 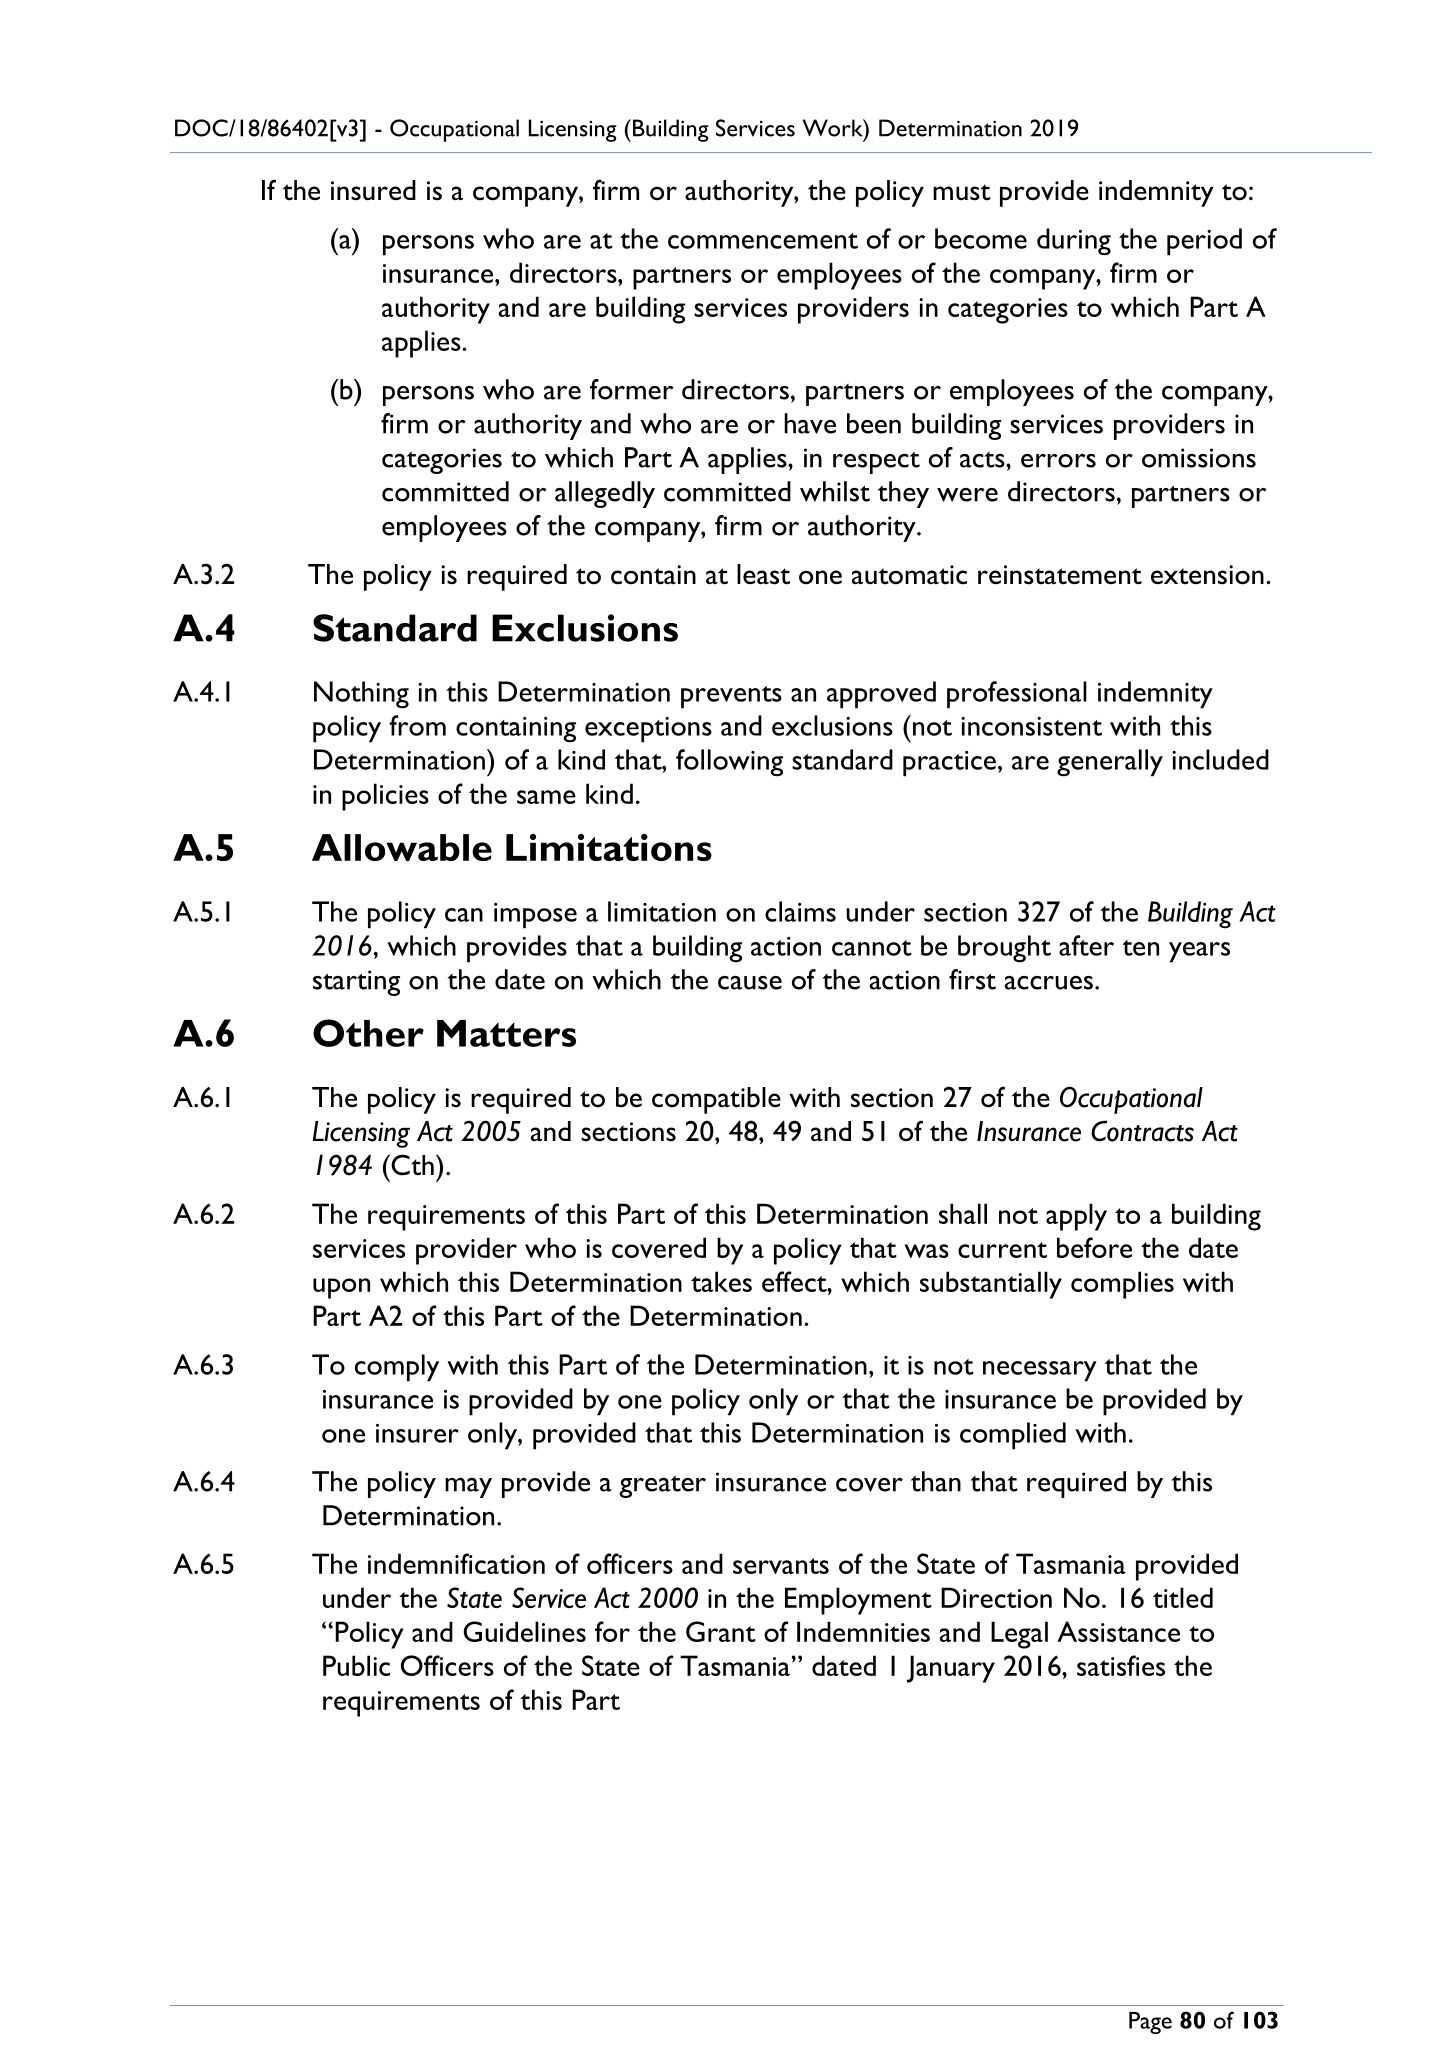 What do you see at coordinates (1086, 945) in the image?
I see `after` at bounding box center [1086, 945].
